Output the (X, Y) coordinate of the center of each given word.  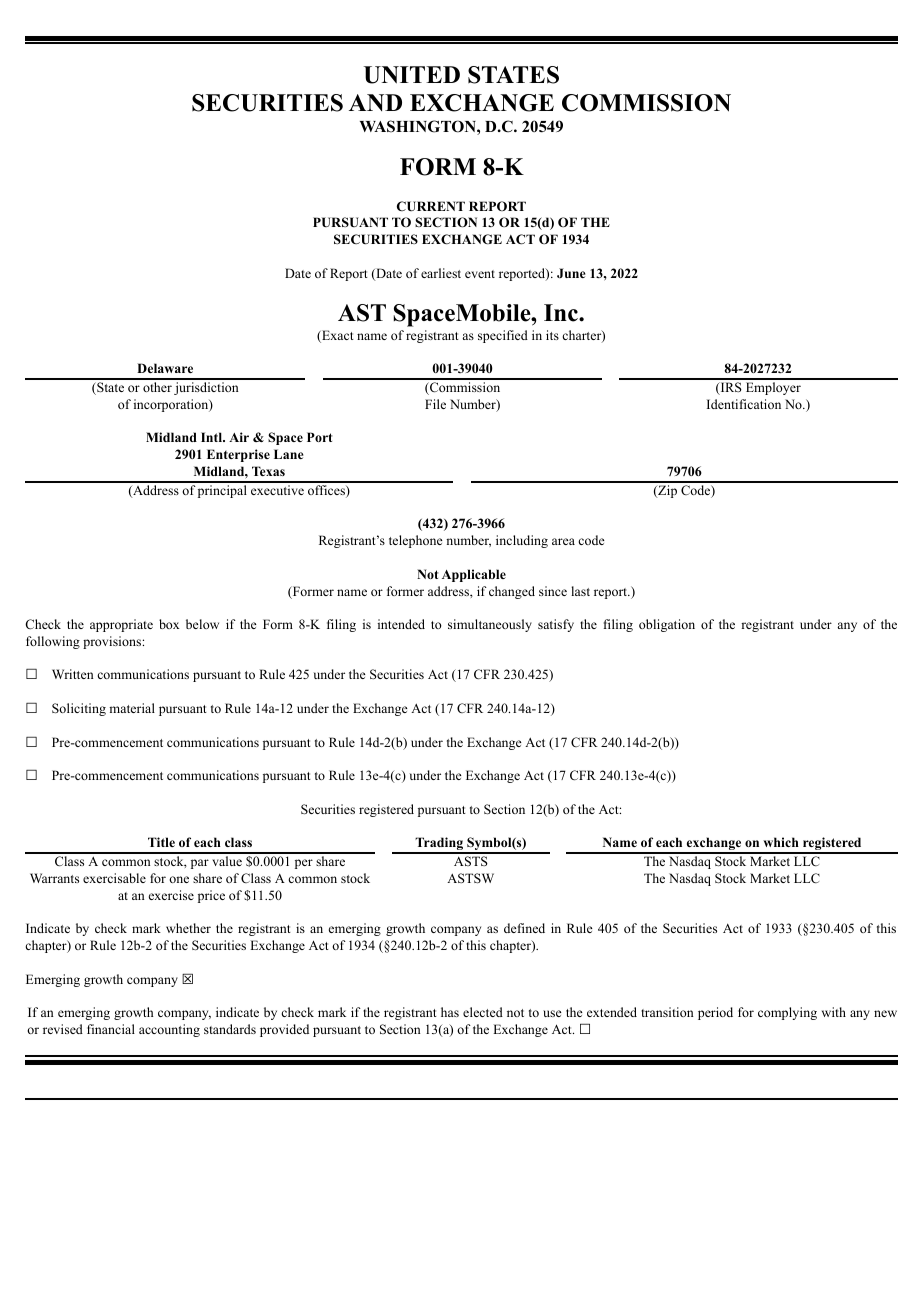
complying (787, 1013)
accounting (169, 1030)
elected (483, 1012)
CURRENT (431, 206)
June (571, 273)
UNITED (412, 75)
